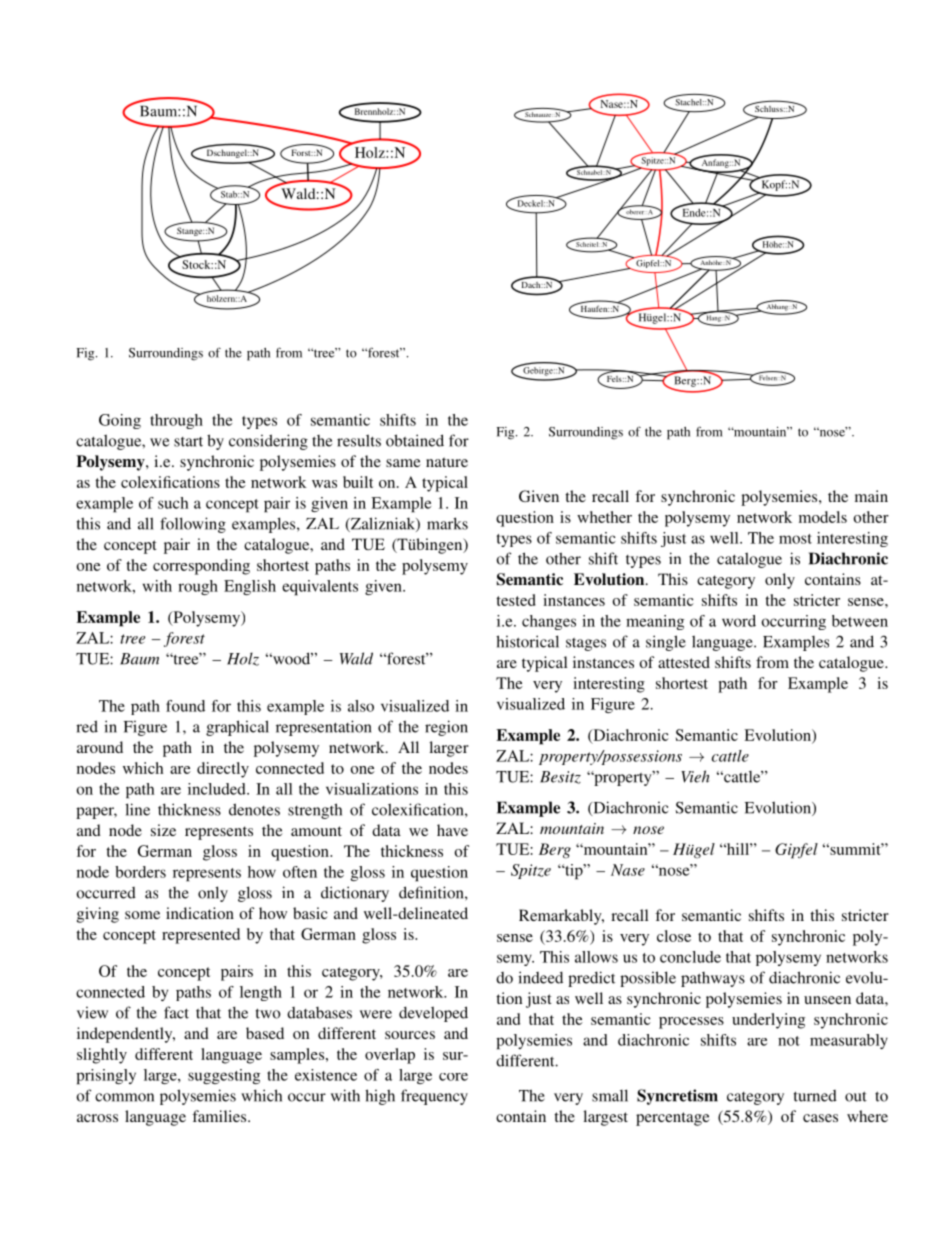  I want to click on nature, so click(447, 462).
